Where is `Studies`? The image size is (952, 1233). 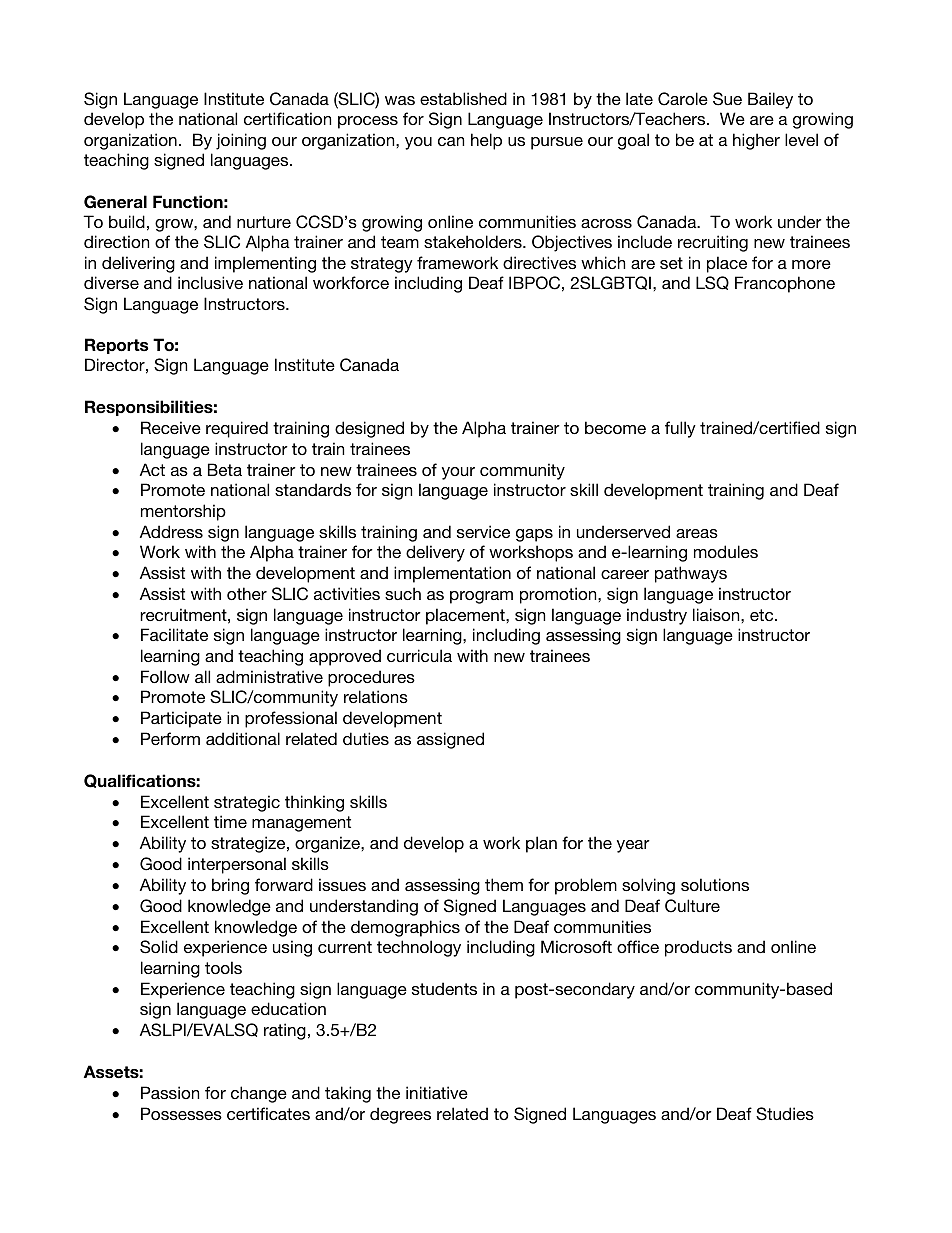 Studies is located at coordinates (785, 1114).
